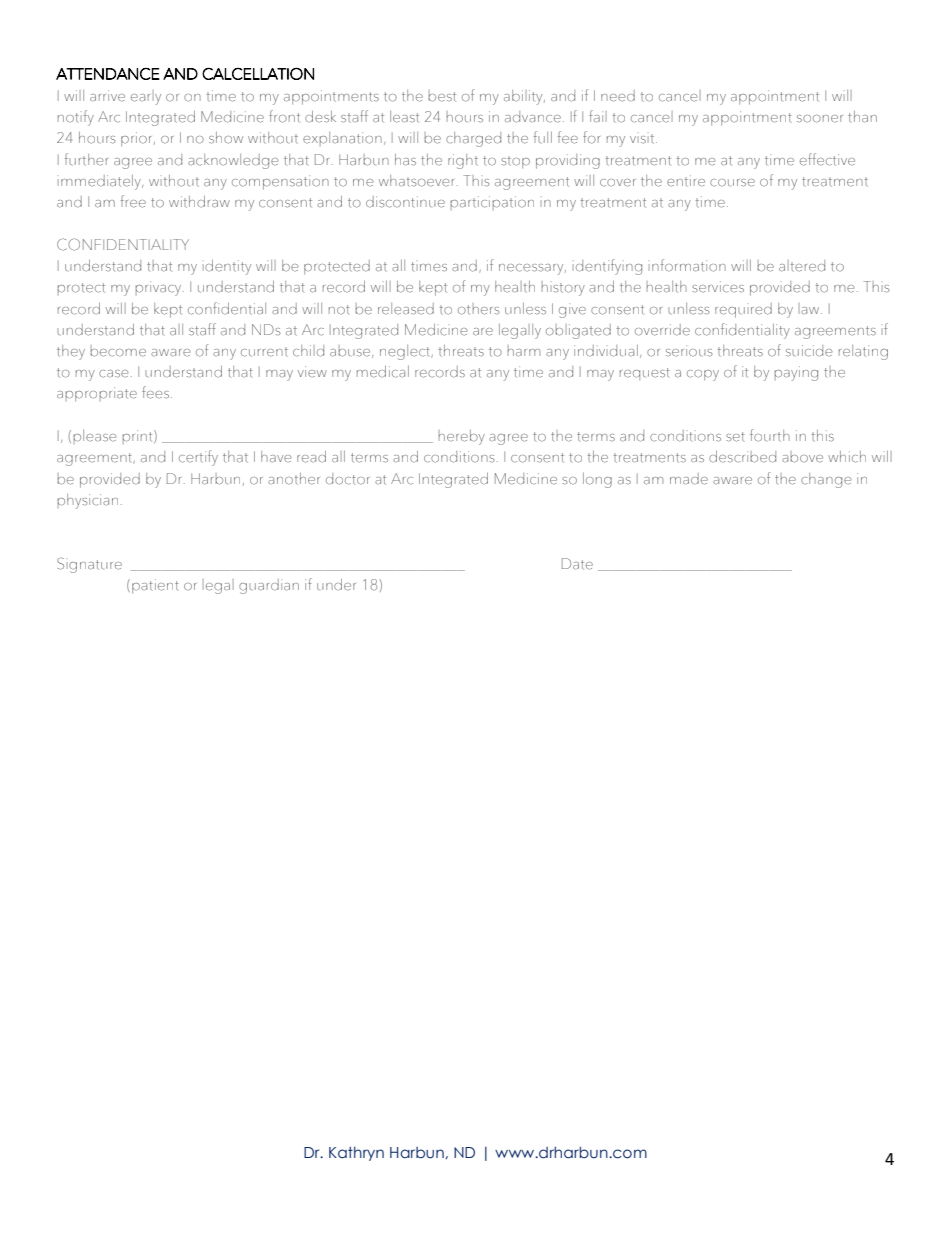 This screenshot has height=1233, width=952. What do you see at coordinates (577, 564) in the screenshot?
I see `Date` at bounding box center [577, 564].
